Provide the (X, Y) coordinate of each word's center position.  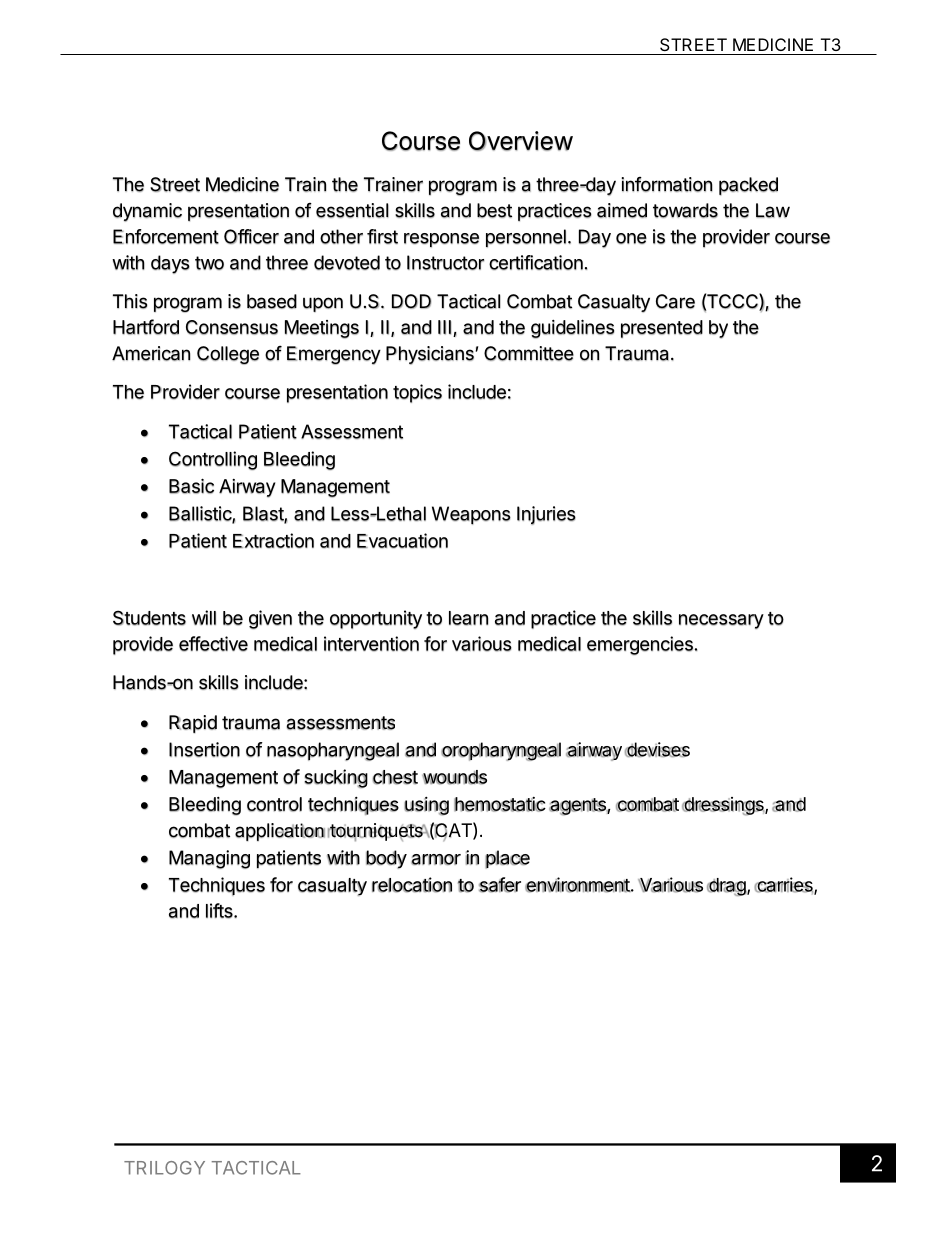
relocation (412, 885)
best (494, 210)
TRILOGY (164, 1168)
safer (500, 885)
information (667, 184)
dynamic (147, 212)
